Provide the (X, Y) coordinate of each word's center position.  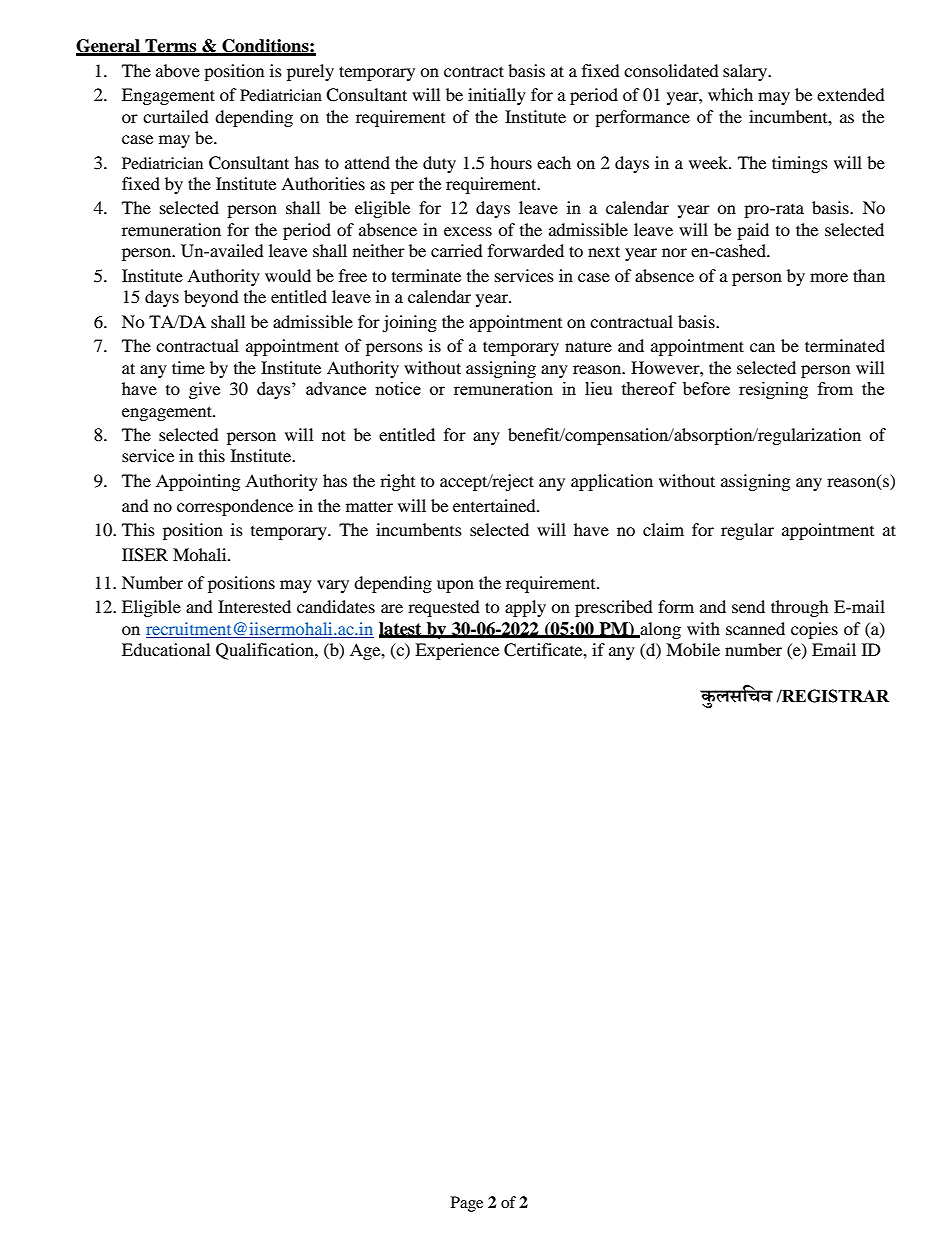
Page (467, 1204)
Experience (457, 651)
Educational (166, 649)
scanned (755, 628)
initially (497, 96)
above (178, 70)
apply (525, 608)
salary (746, 72)
